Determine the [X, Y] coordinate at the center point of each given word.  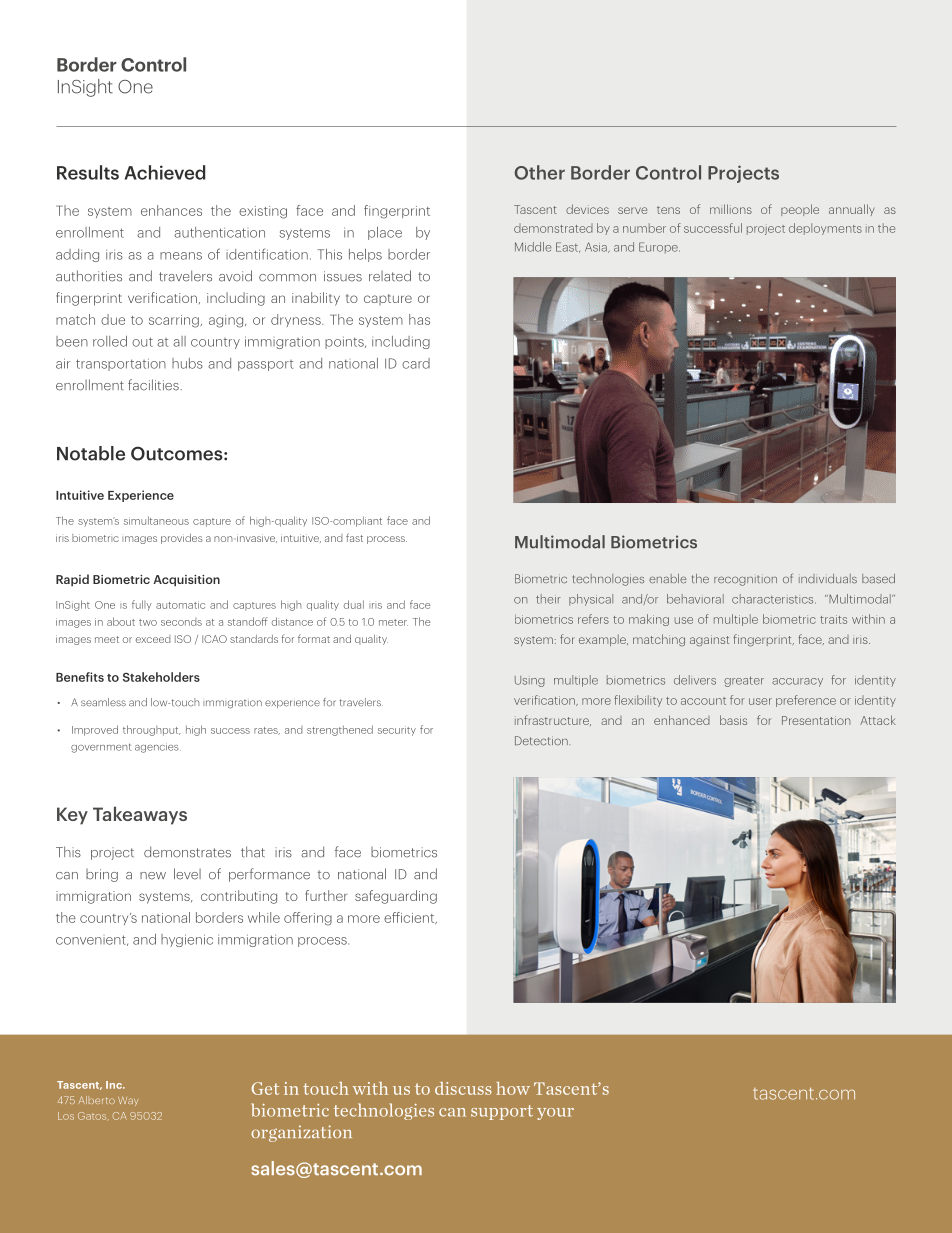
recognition [745, 580]
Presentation [816, 720]
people [800, 210]
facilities [154, 385]
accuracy [797, 682]
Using [530, 681]
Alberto [97, 1100]
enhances [171, 210]
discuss [463, 1088]
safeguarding [396, 897]
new [153, 876]
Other [539, 172]
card [416, 363]
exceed [153, 639]
